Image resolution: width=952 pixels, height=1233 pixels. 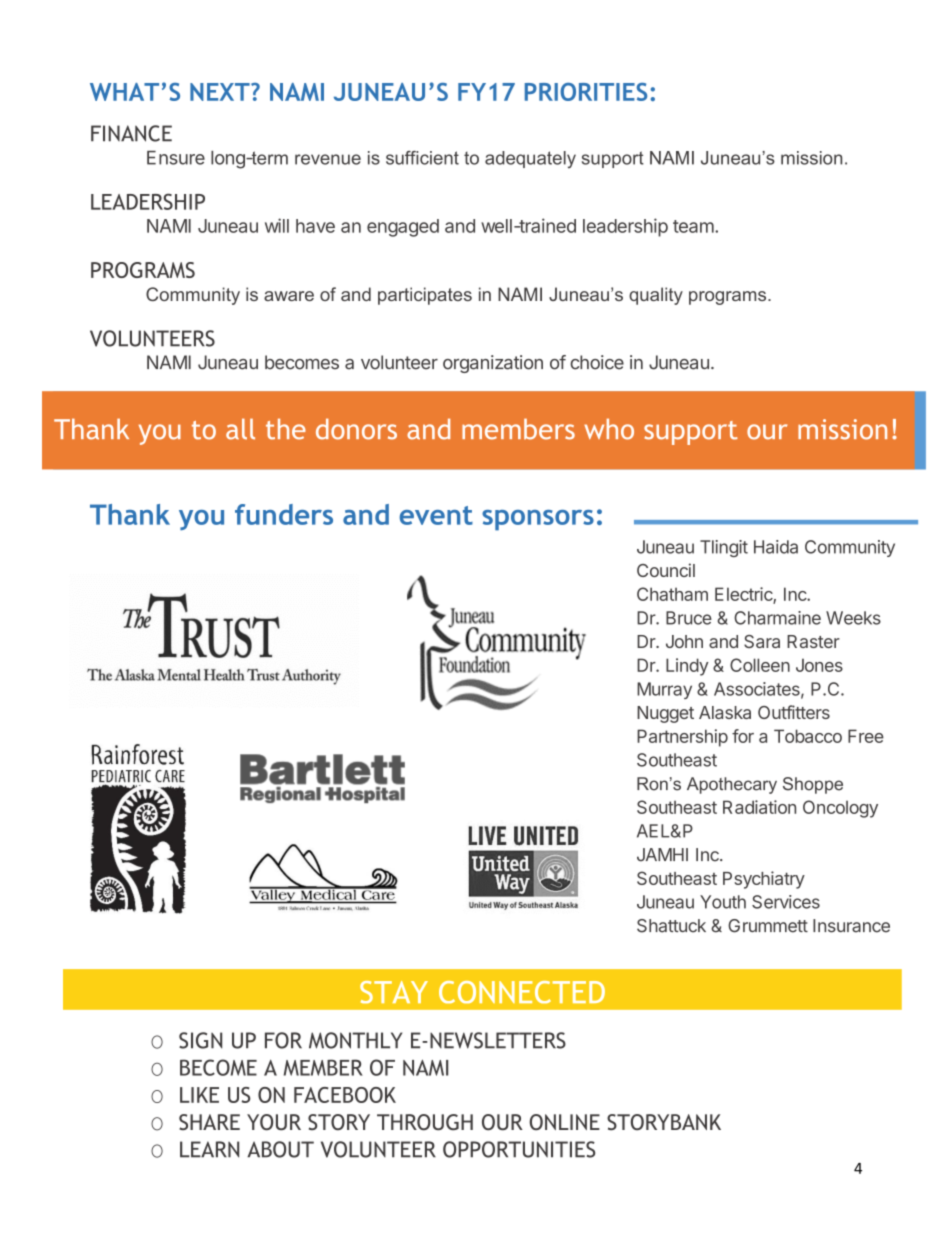 I want to click on all, so click(x=240, y=429).
